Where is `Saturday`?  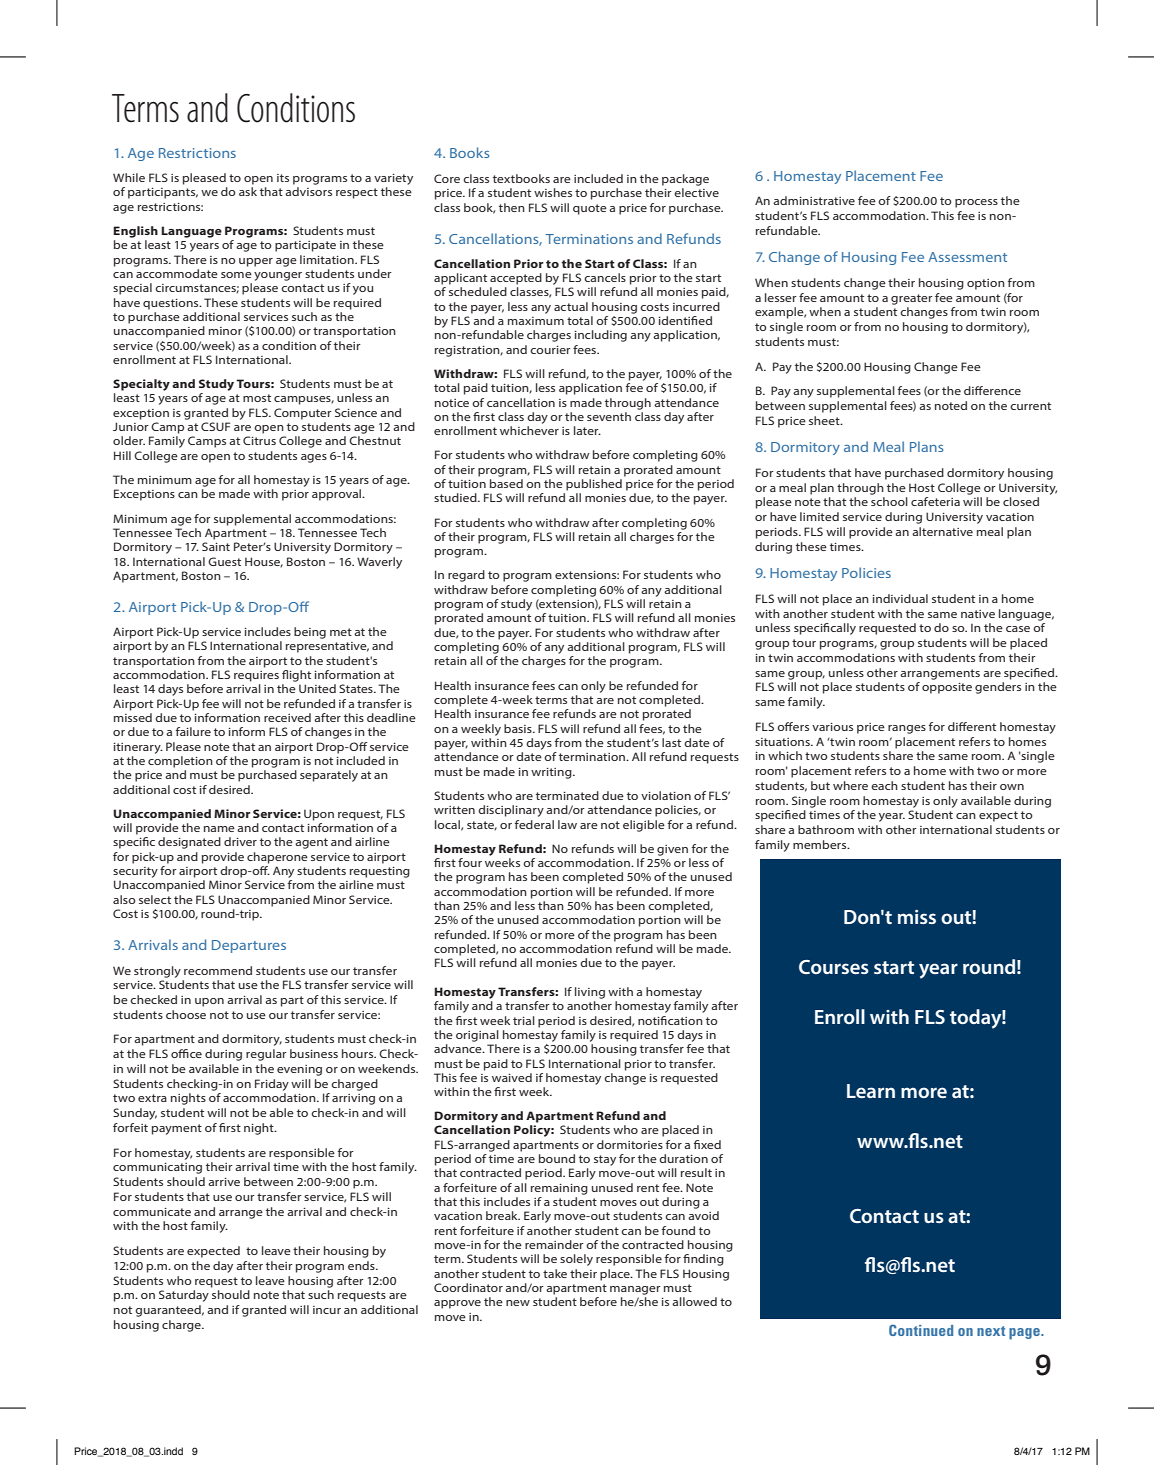
Saturday is located at coordinates (184, 1296).
